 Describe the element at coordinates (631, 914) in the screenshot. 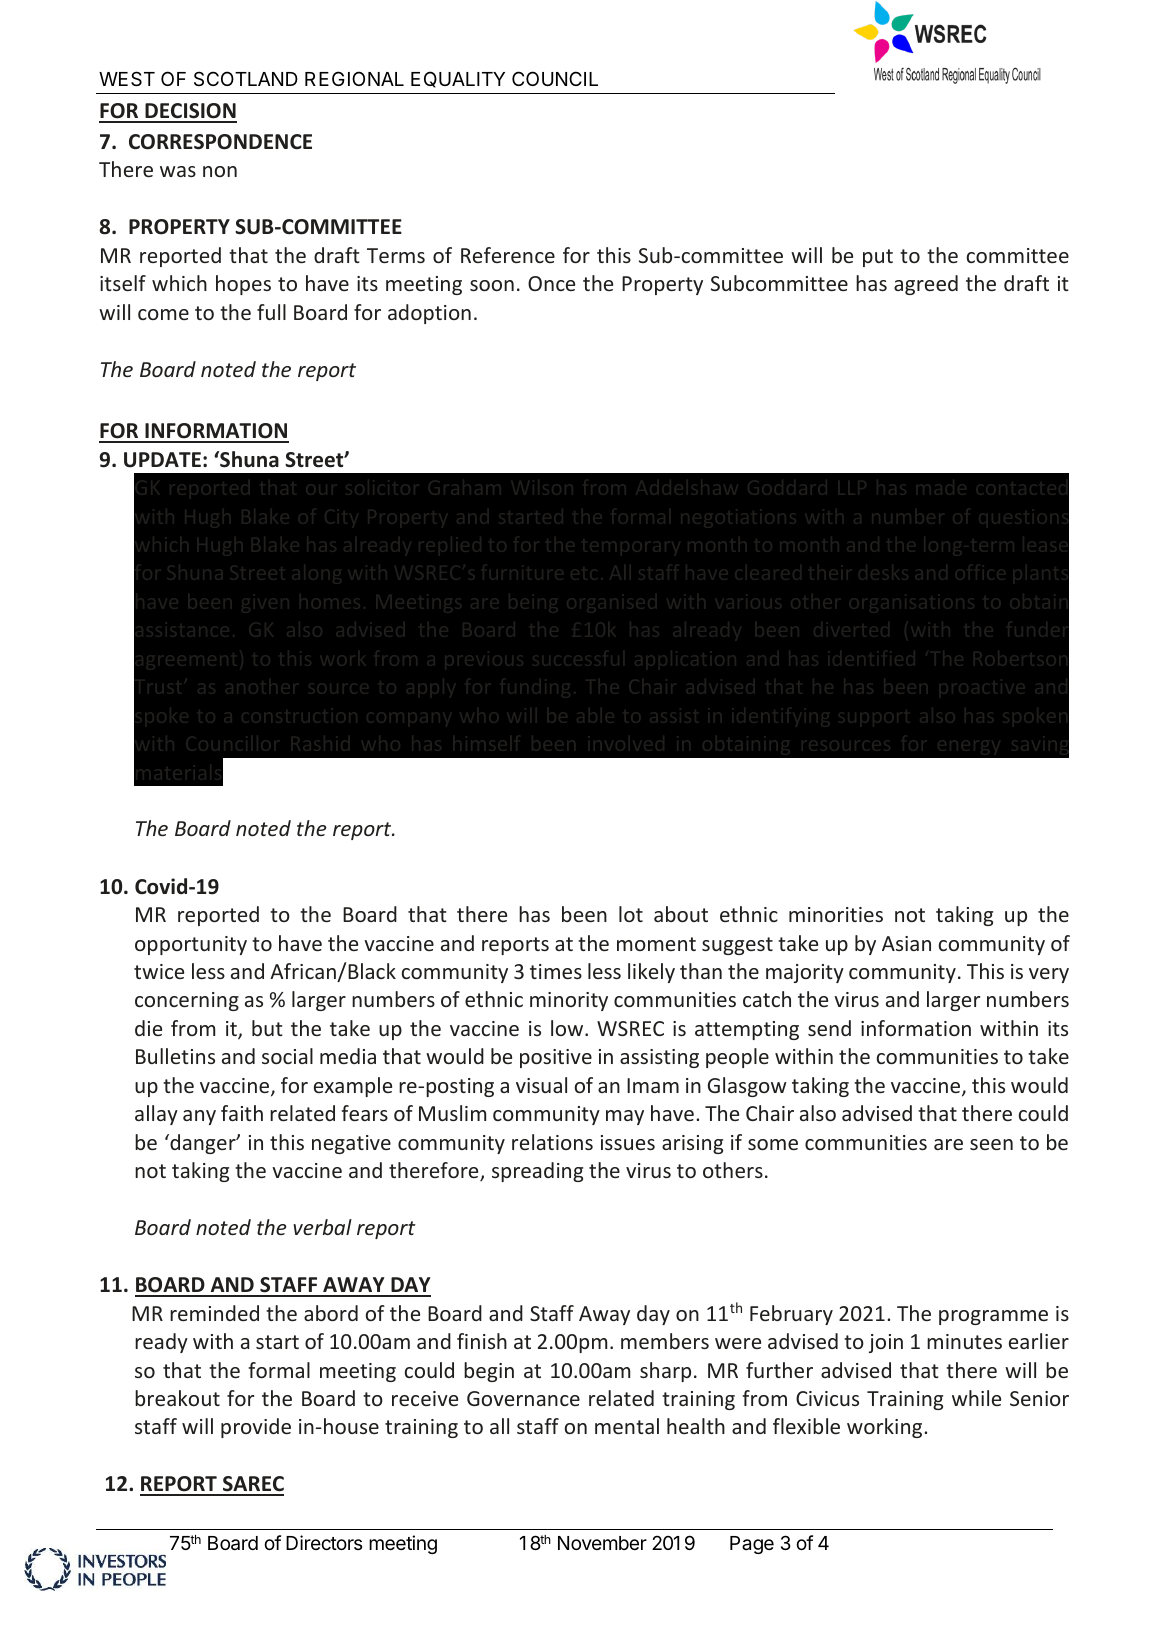

I see `lot` at that location.
